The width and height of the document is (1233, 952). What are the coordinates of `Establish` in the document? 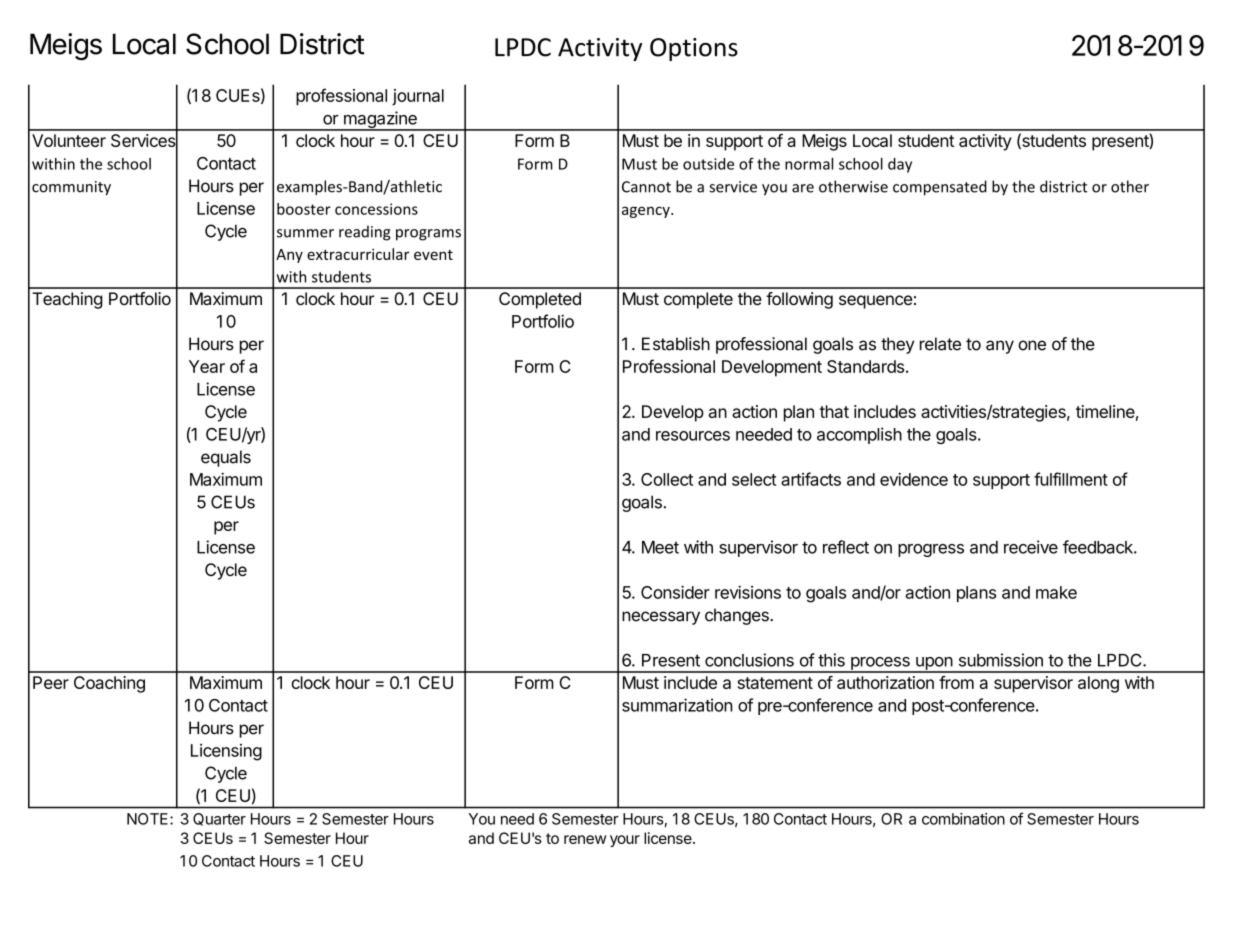 It's located at (676, 344).
